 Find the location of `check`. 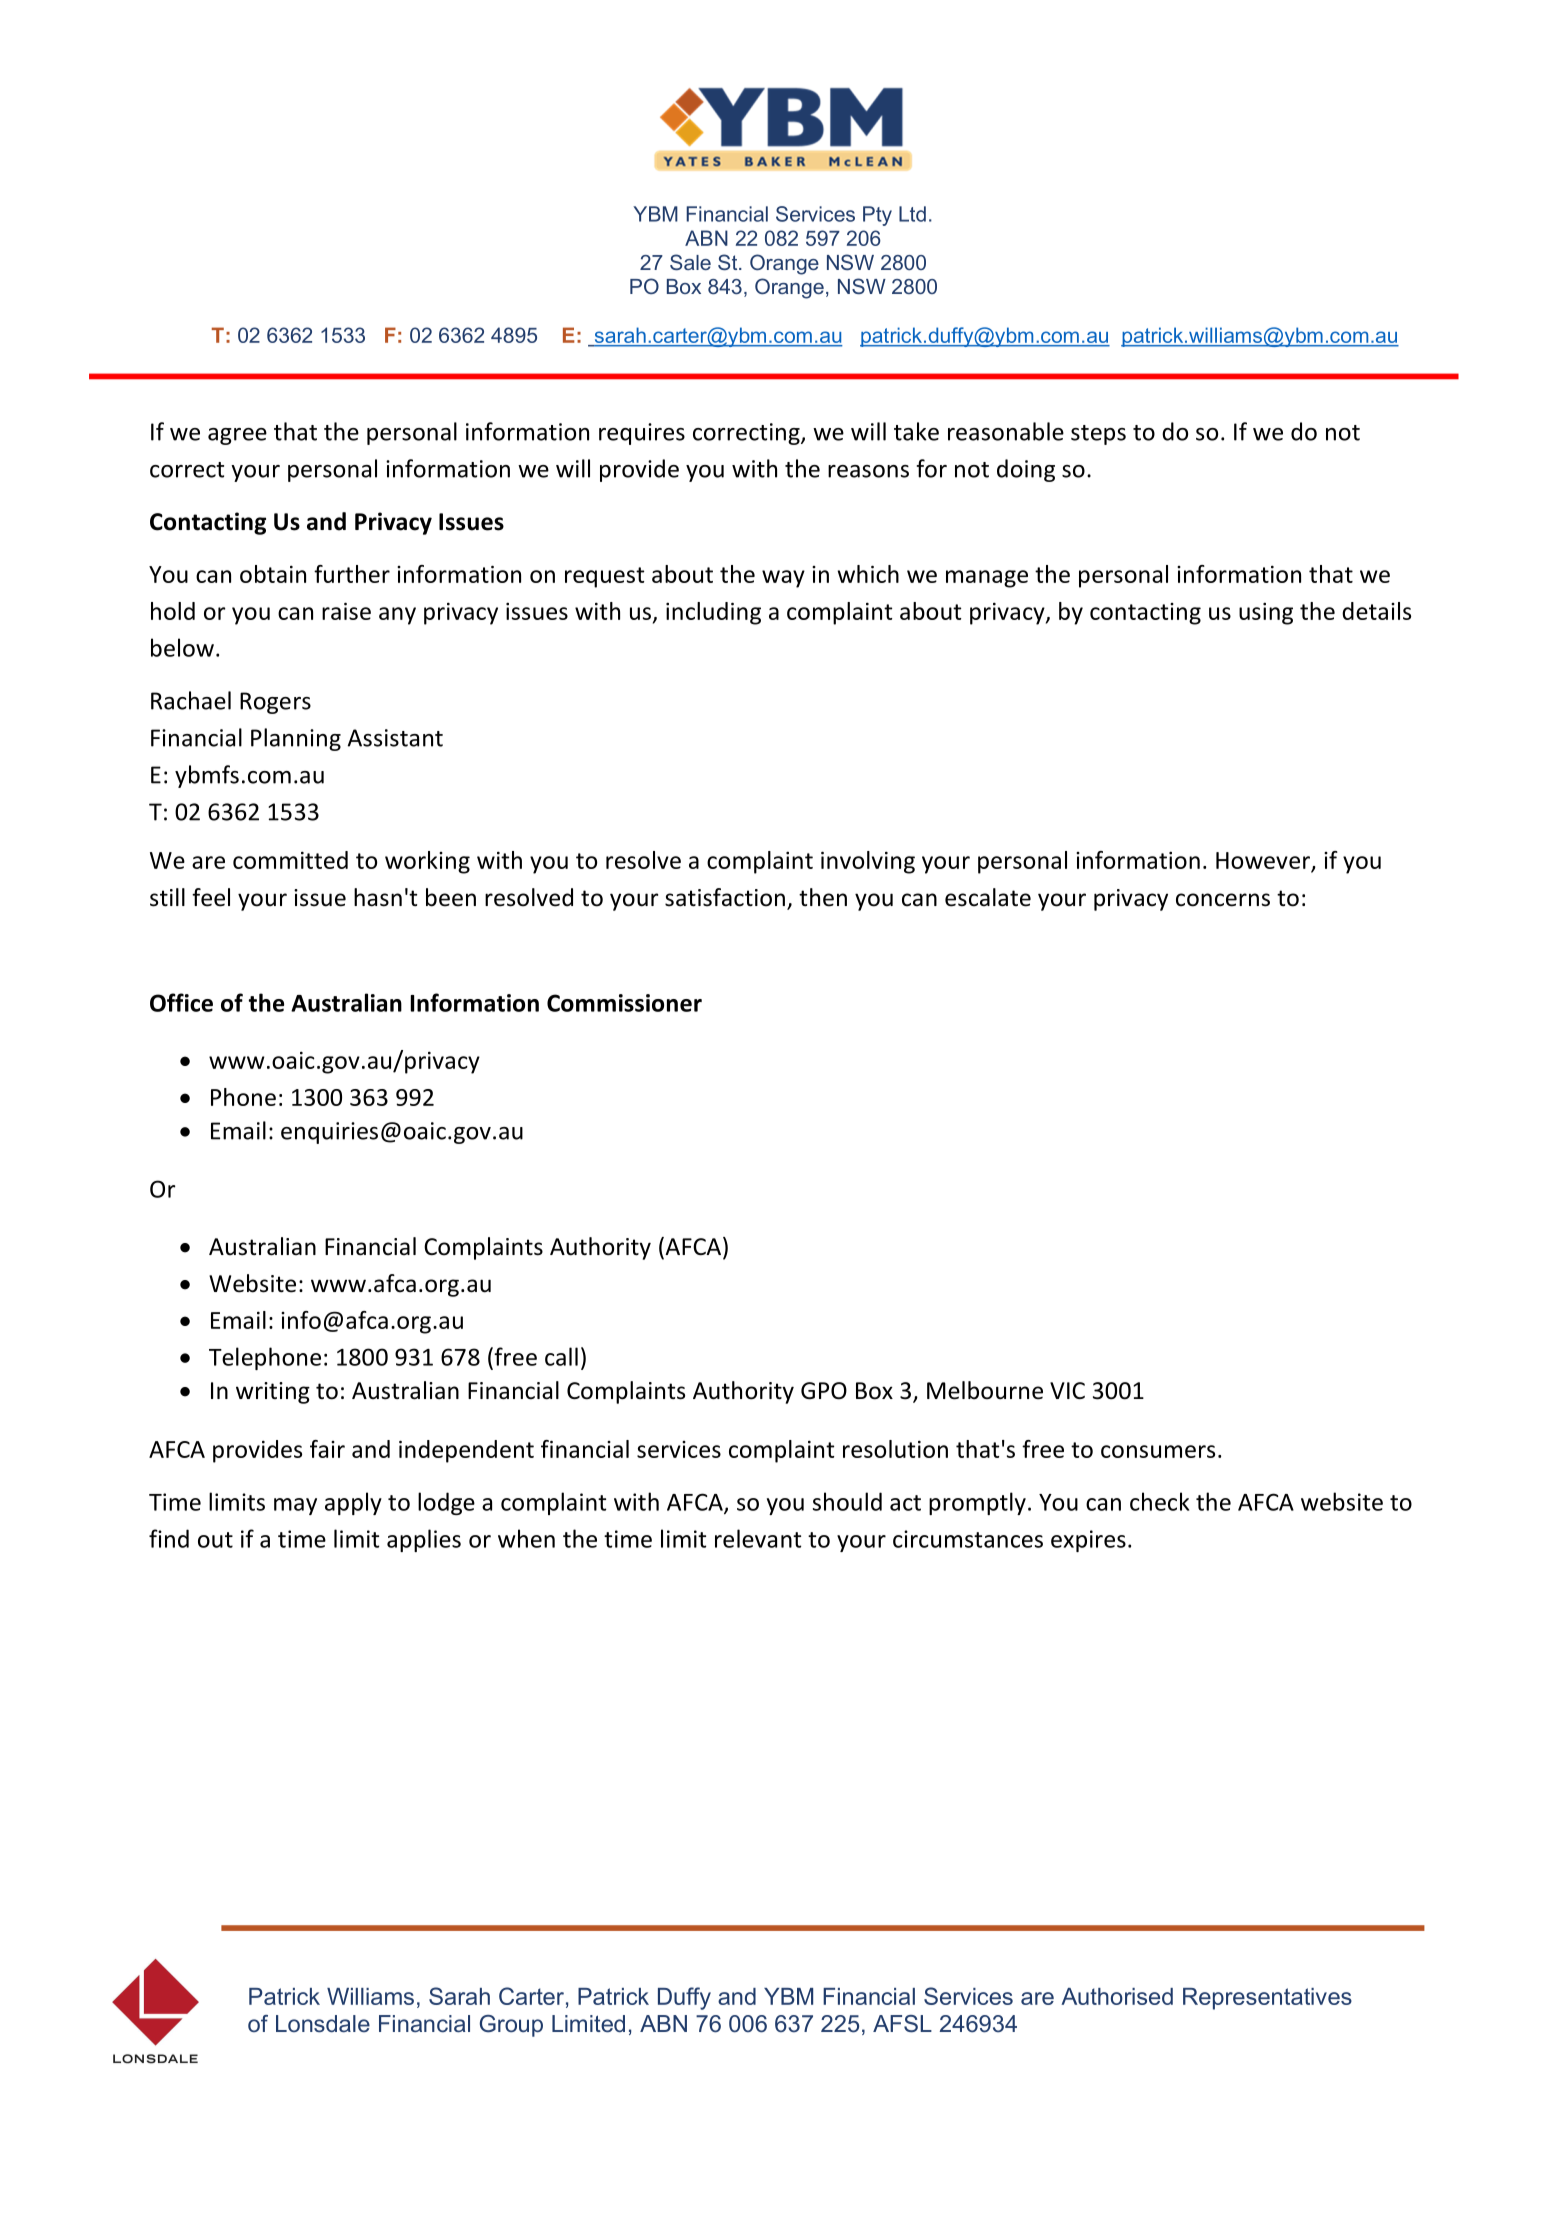

check is located at coordinates (1159, 1501).
